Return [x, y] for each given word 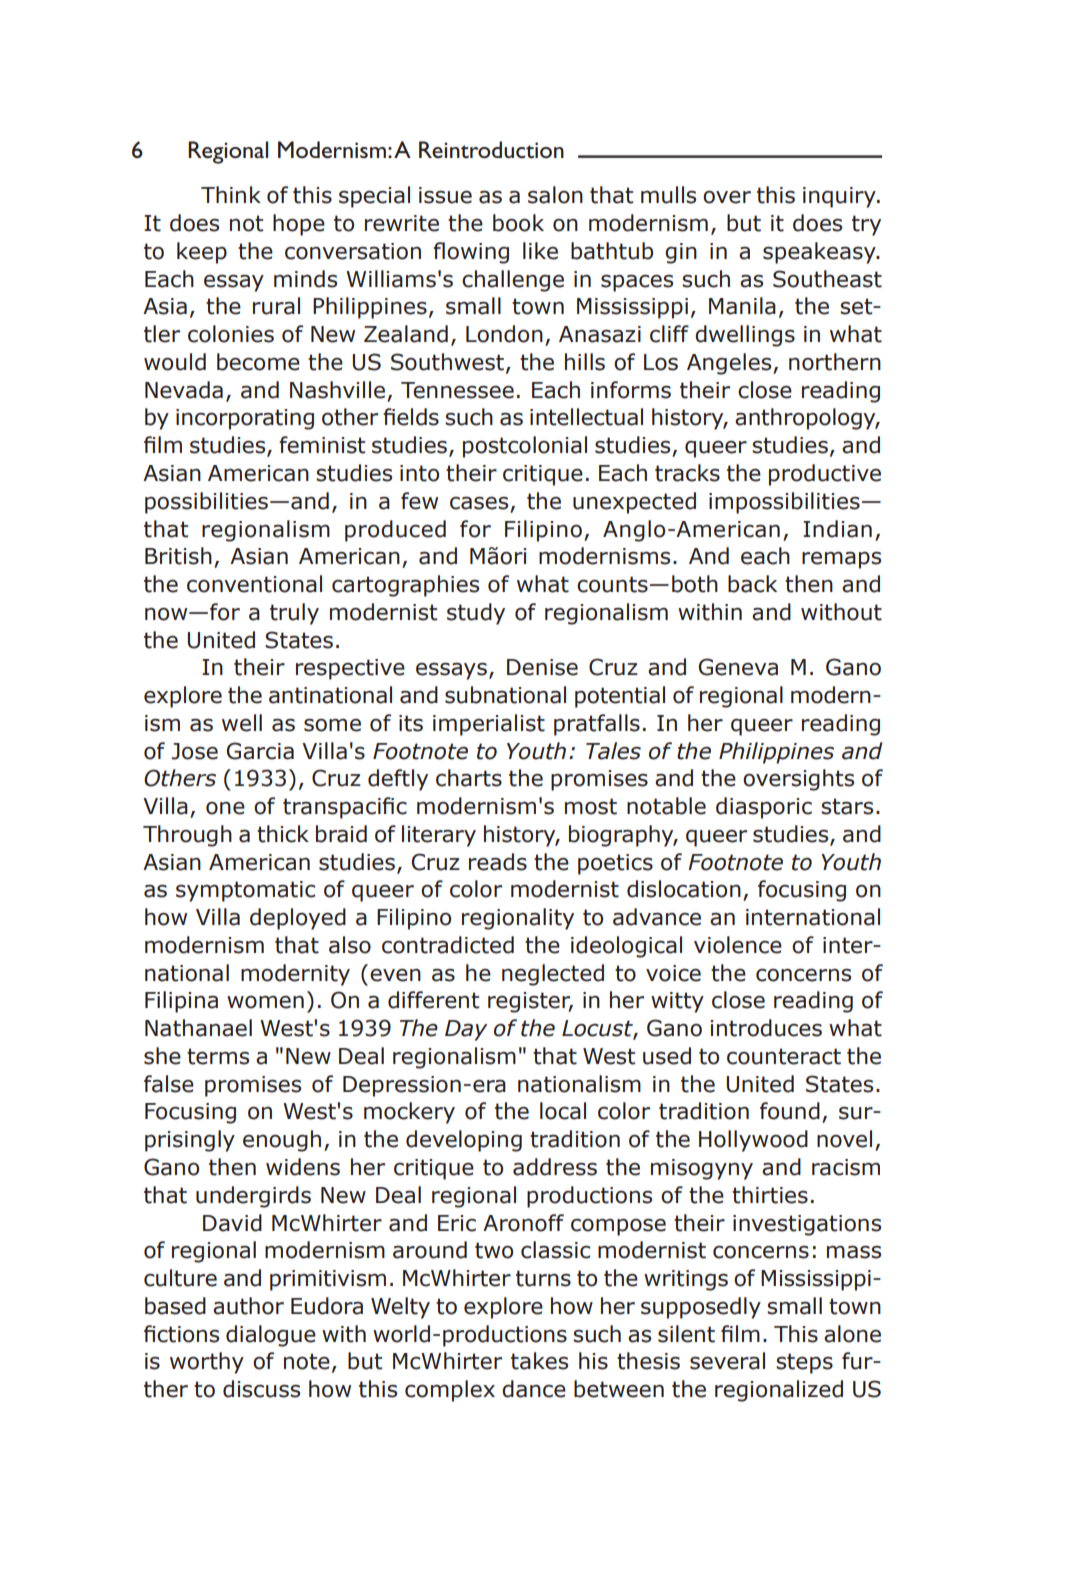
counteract [784, 1056]
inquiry [840, 197]
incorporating [245, 419]
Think [231, 194]
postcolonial [525, 447]
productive [825, 475]
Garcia [260, 751]
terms [218, 1056]
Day [466, 1030]
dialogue [271, 1336]
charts [469, 778]
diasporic [764, 808]
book [518, 223]
